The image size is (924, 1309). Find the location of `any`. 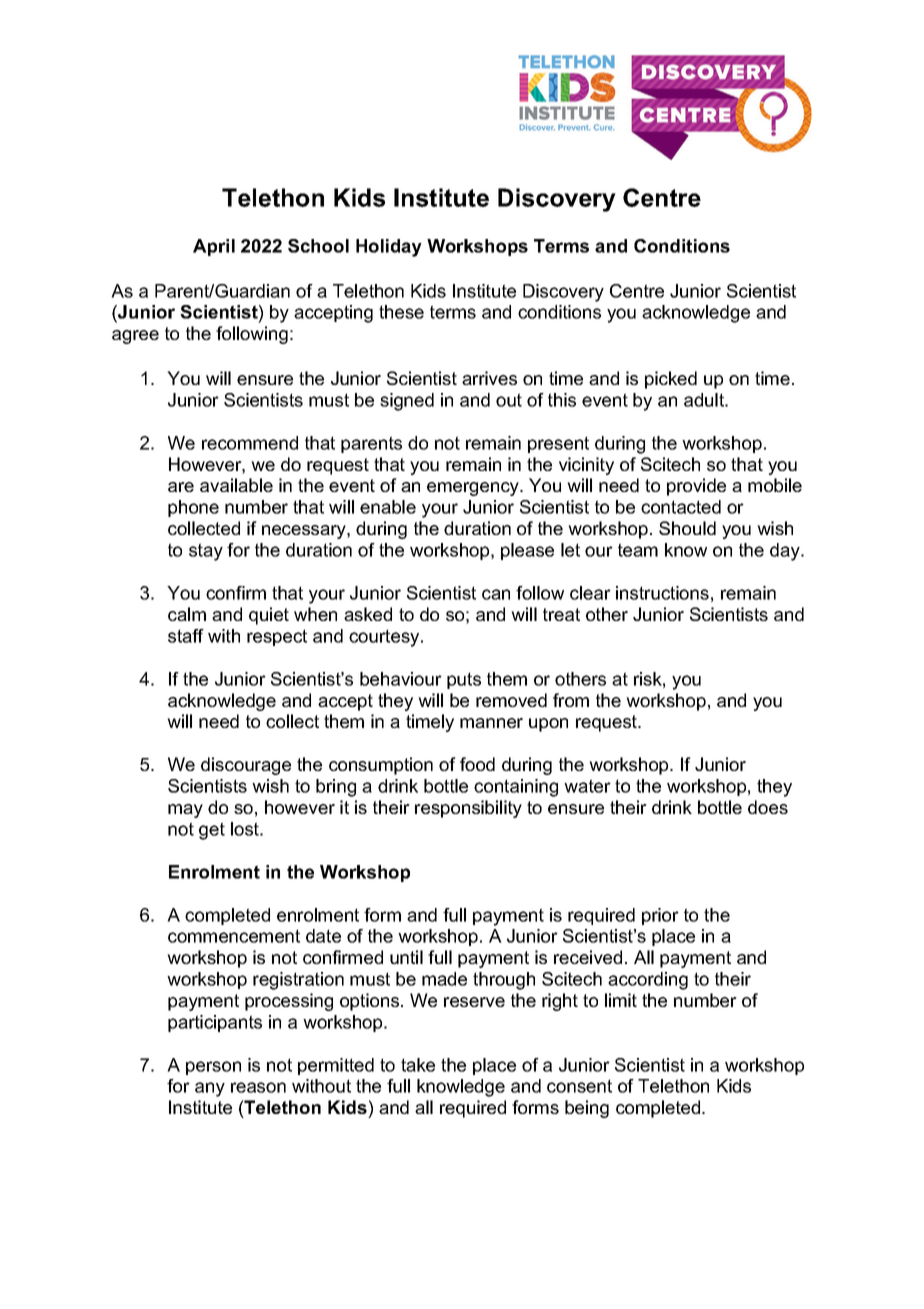

any is located at coordinates (210, 1089).
